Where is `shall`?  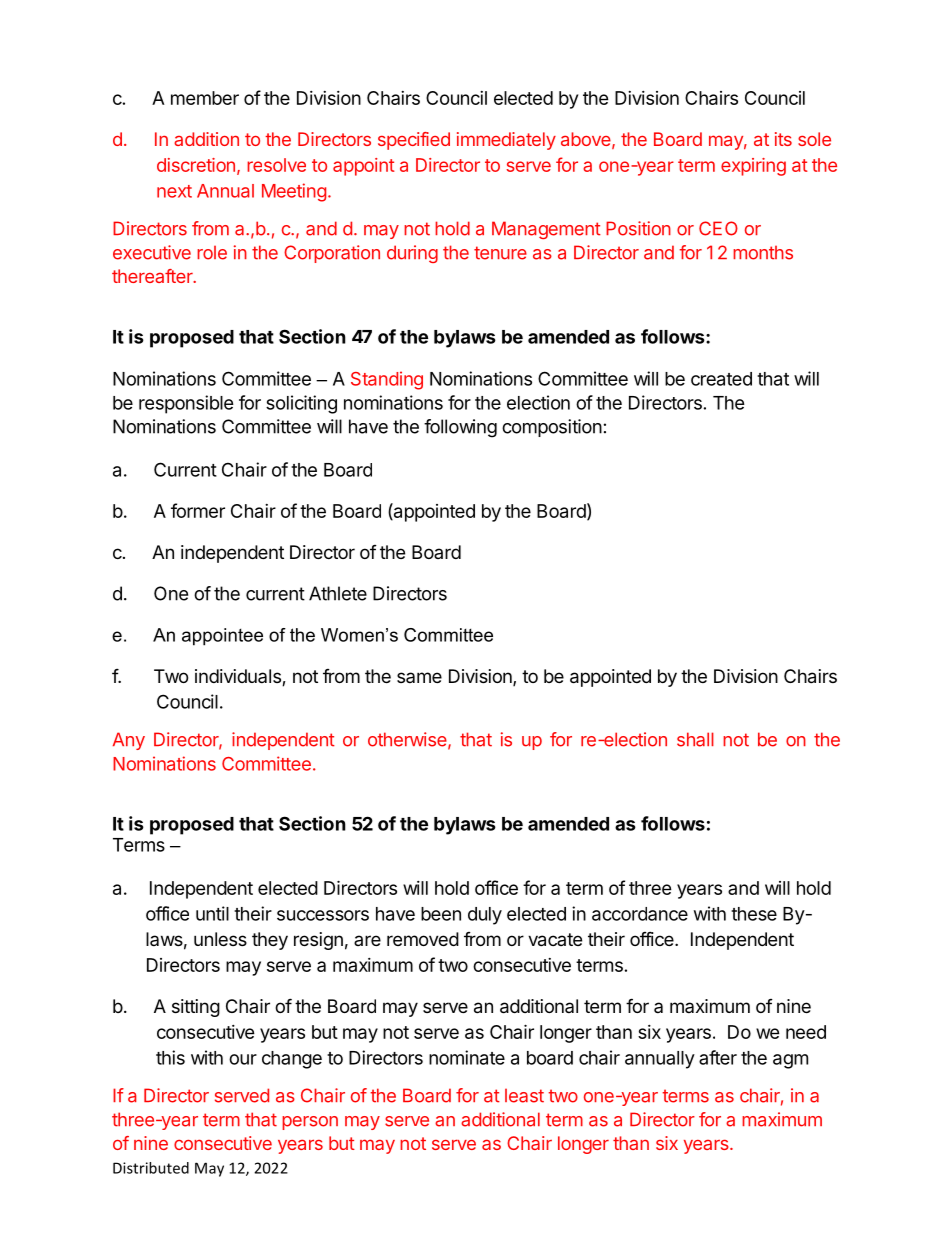
shall is located at coordinates (695, 739).
